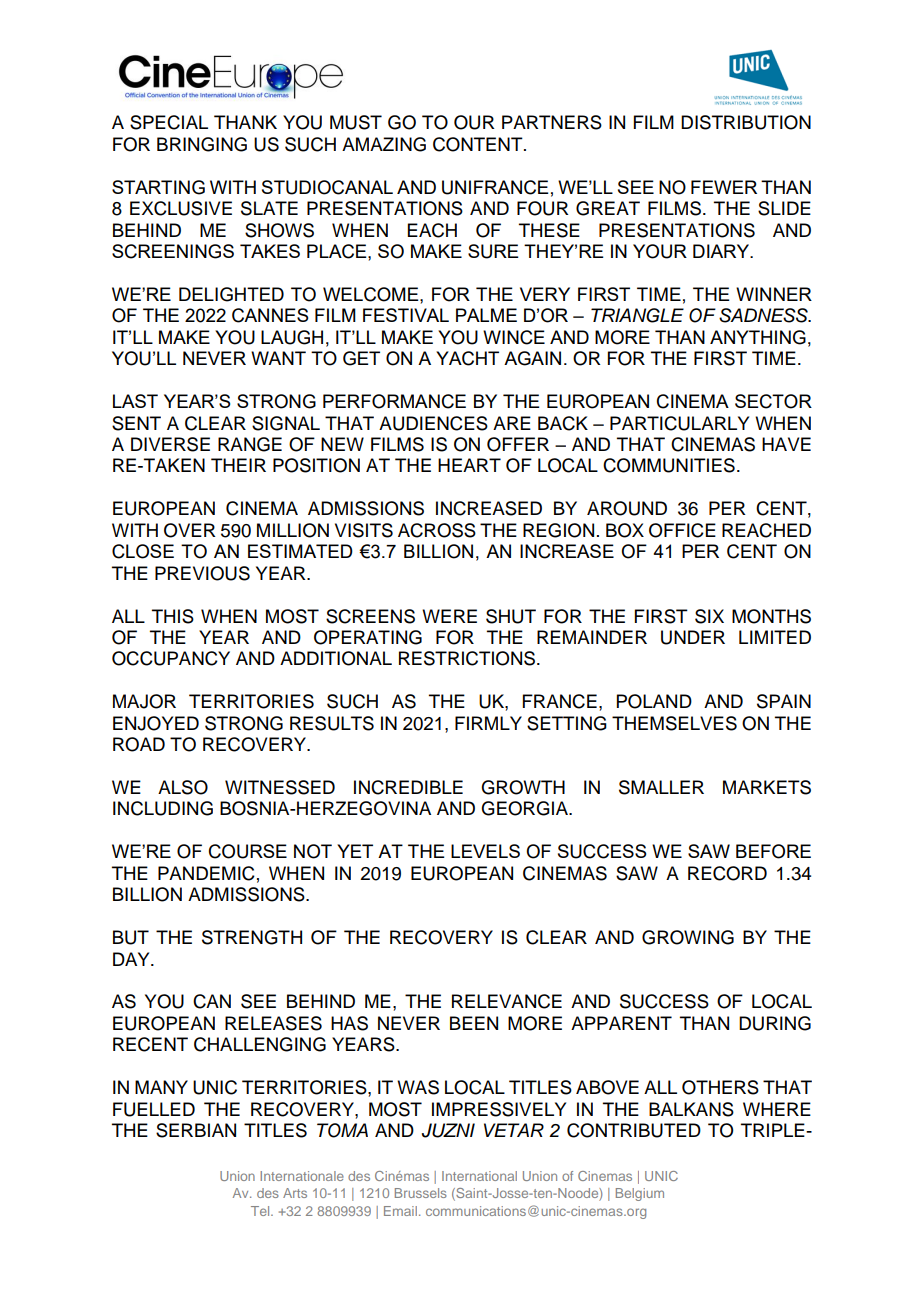 Image resolution: width=924 pixels, height=1308 pixels. Describe the element at coordinates (196, 1130) in the screenshot. I see `SERBIAN` at that location.
